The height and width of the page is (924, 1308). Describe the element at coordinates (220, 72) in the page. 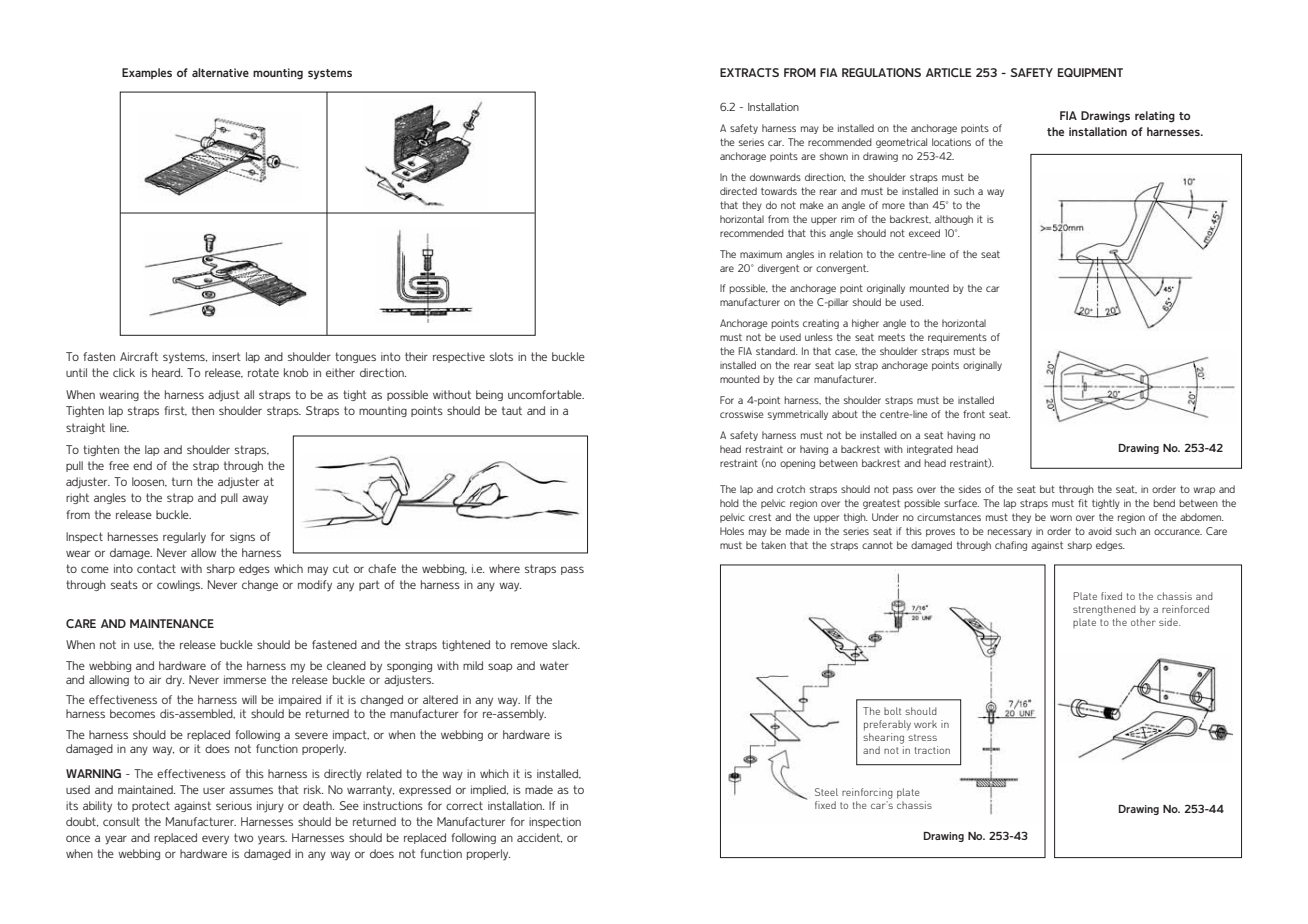

I see `alternative` at that location.
